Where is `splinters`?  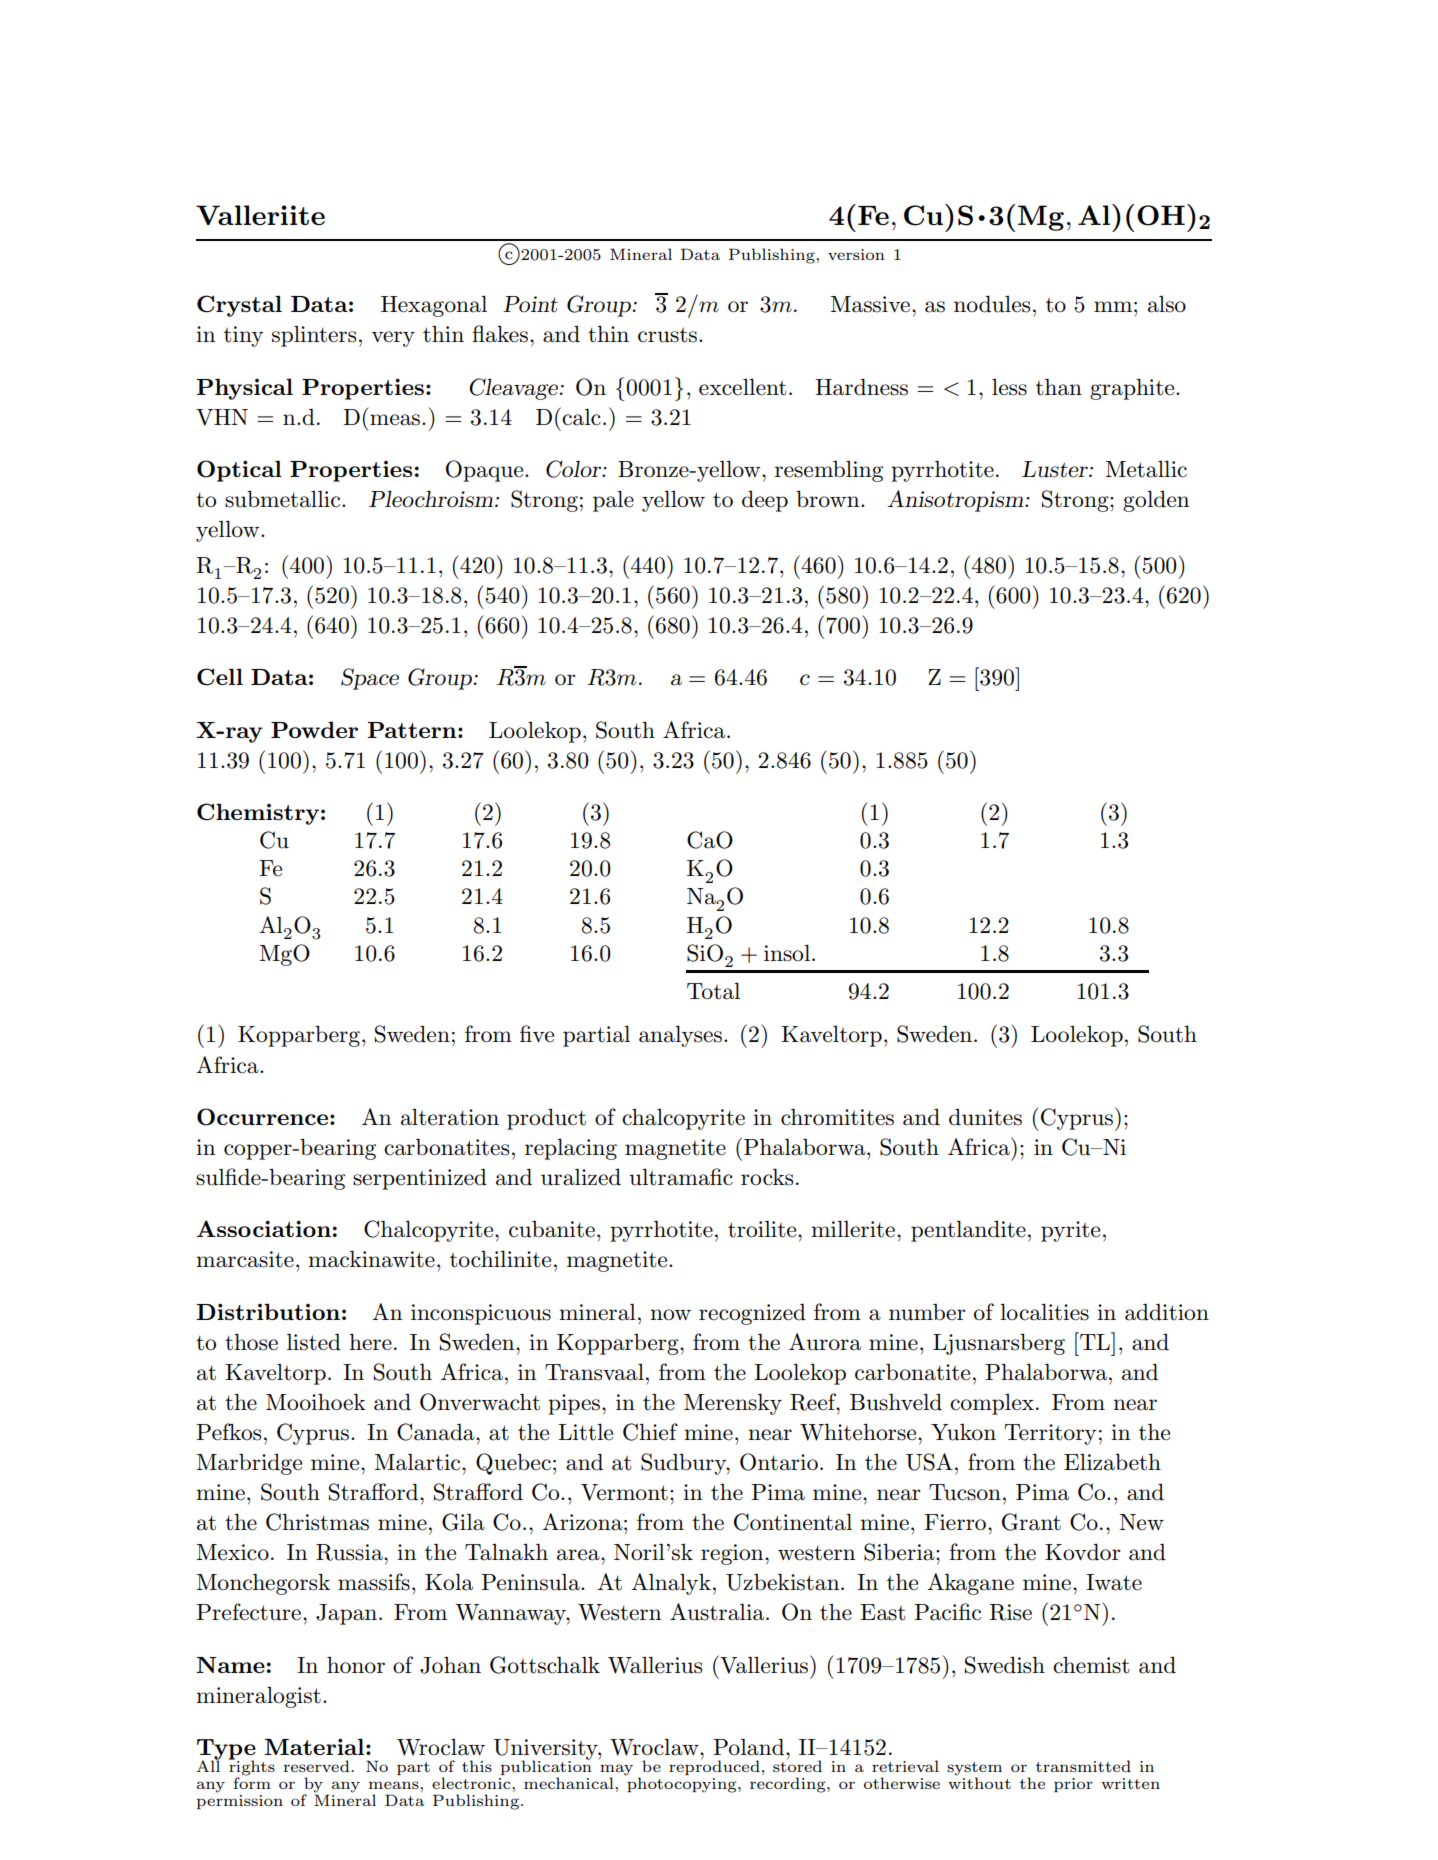 splinters is located at coordinates (314, 336).
